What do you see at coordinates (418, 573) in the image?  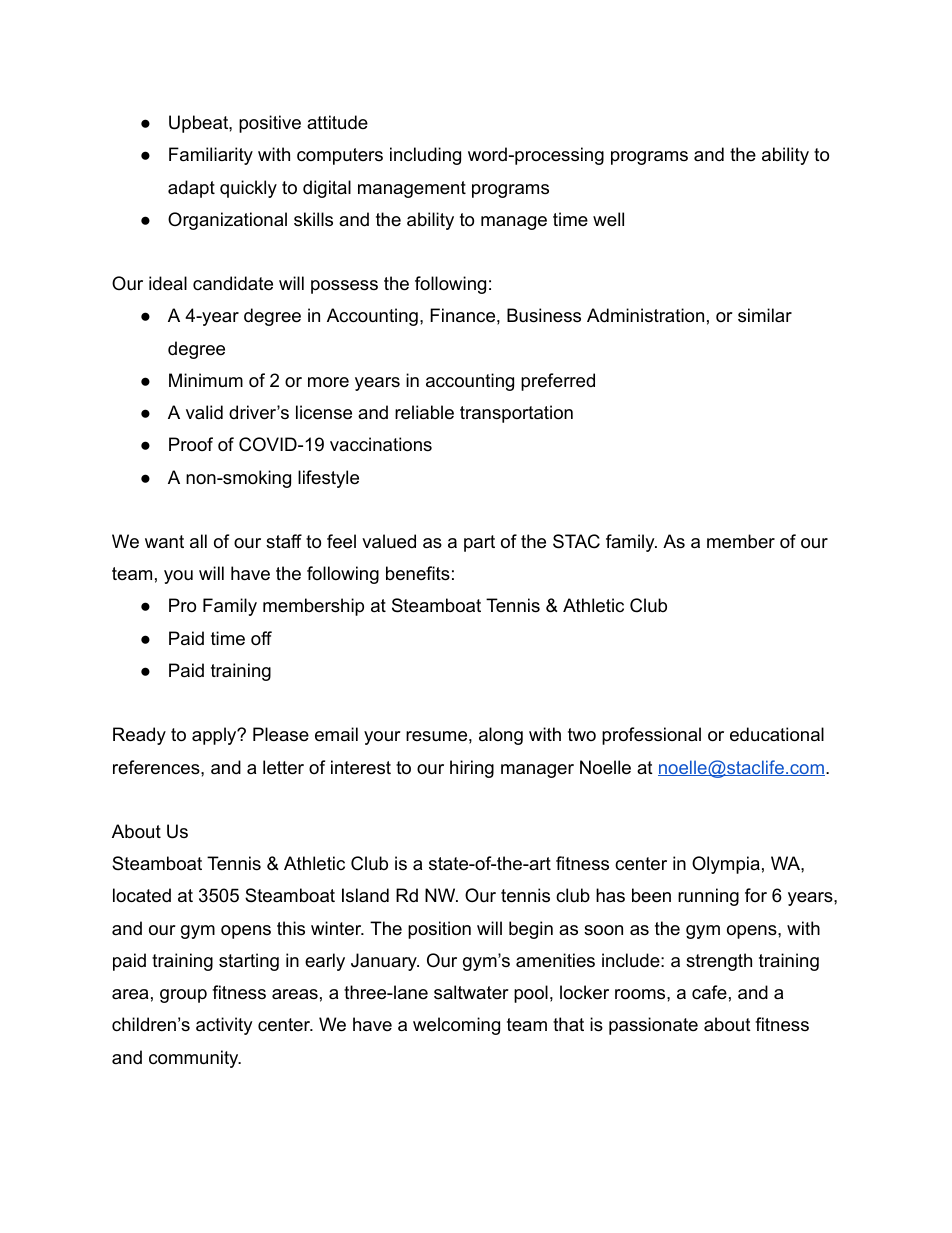 I see `benefits` at bounding box center [418, 573].
